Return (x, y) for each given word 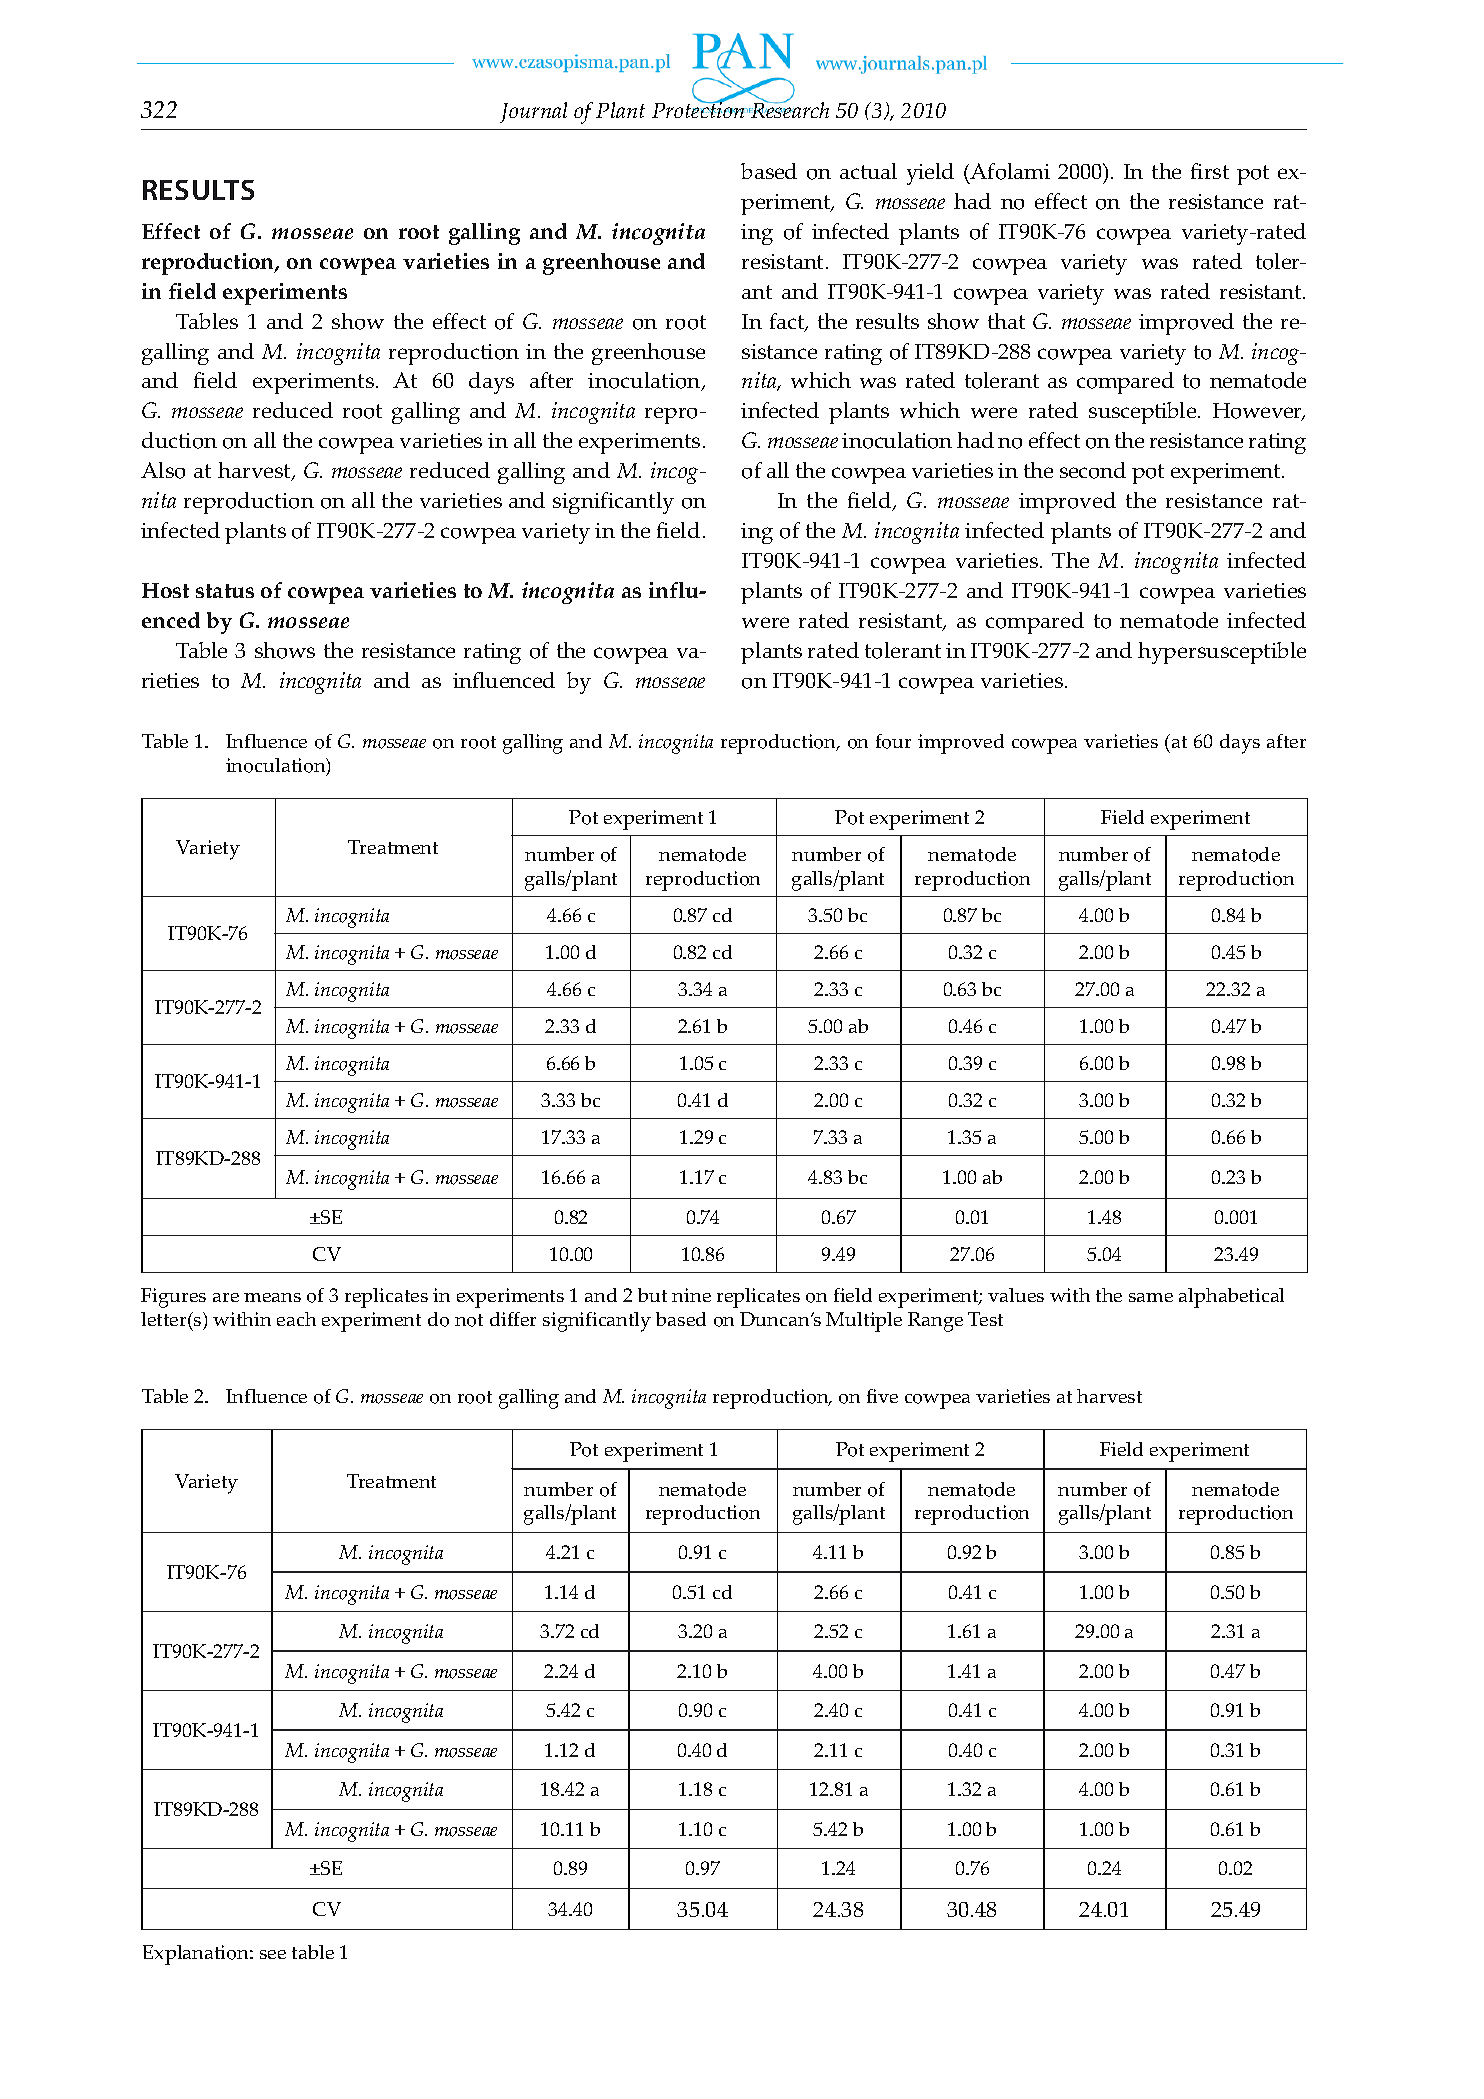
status (225, 591)
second (1093, 470)
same (1151, 1297)
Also (163, 470)
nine (691, 1295)
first (1210, 171)
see (273, 1954)
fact (788, 322)
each (296, 1319)
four (893, 741)
